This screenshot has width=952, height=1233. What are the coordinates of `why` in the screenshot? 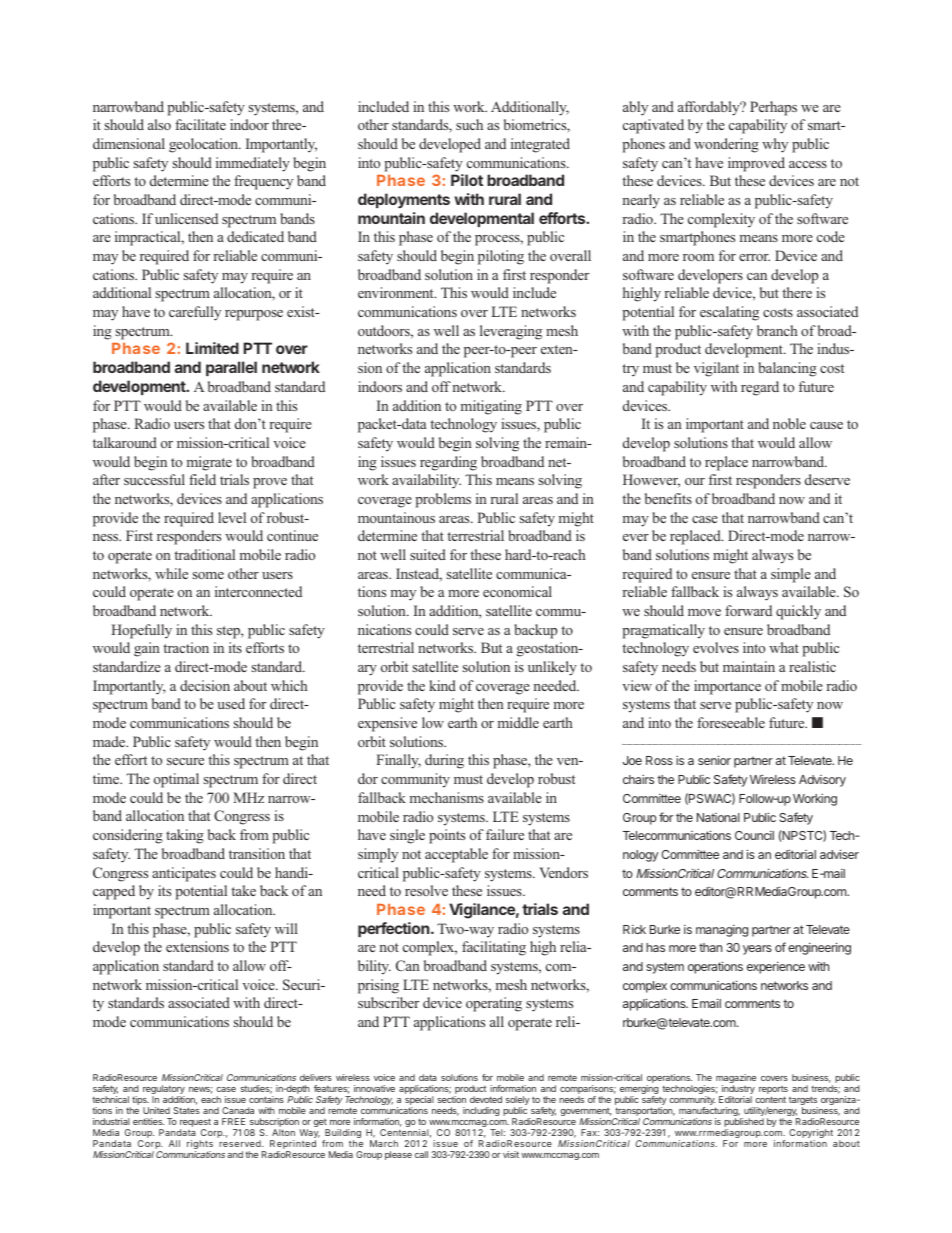 It's located at (775, 145).
